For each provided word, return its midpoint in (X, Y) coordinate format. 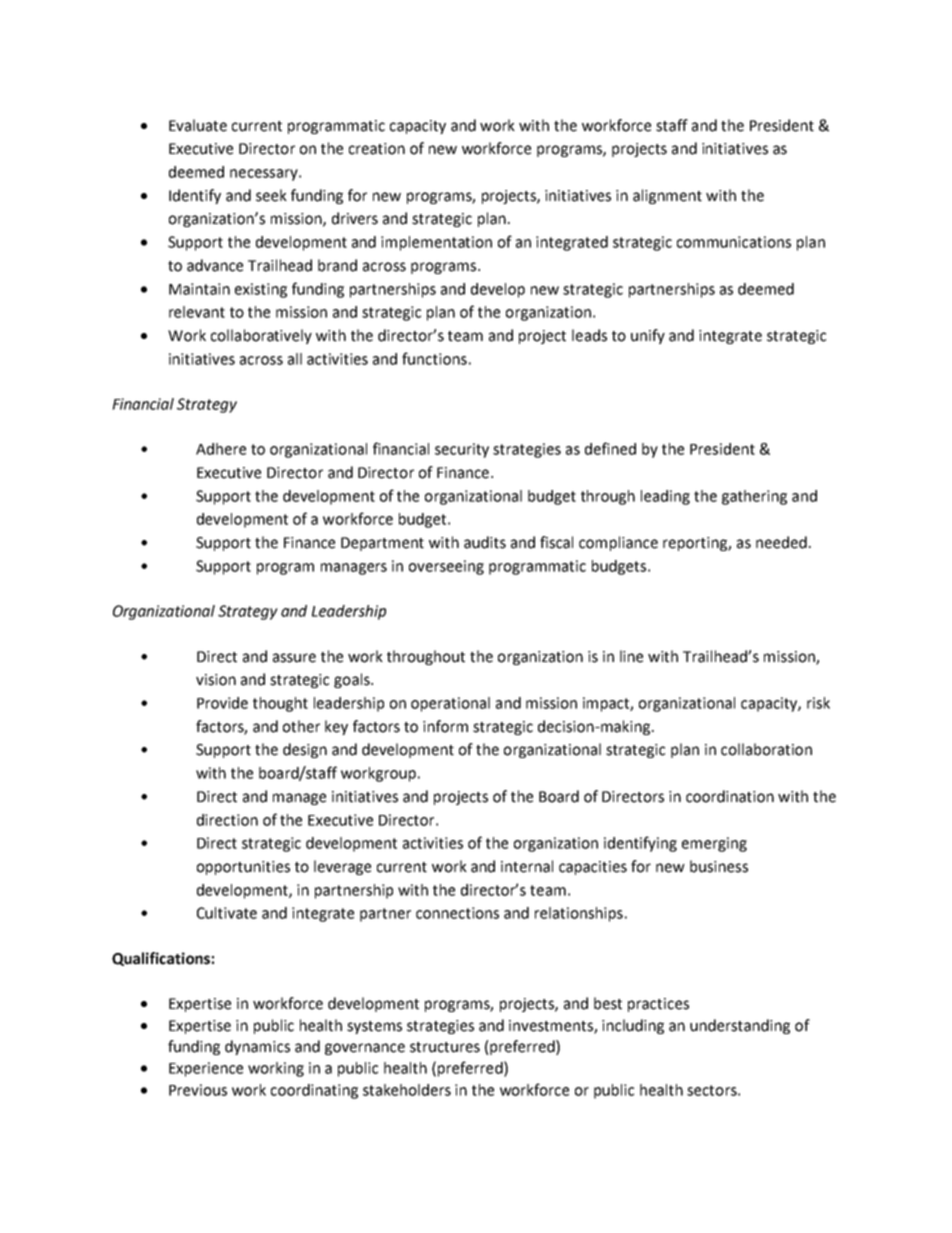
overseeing (446, 567)
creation (377, 149)
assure (294, 658)
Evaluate (198, 125)
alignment (667, 196)
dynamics (257, 1047)
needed (781, 542)
